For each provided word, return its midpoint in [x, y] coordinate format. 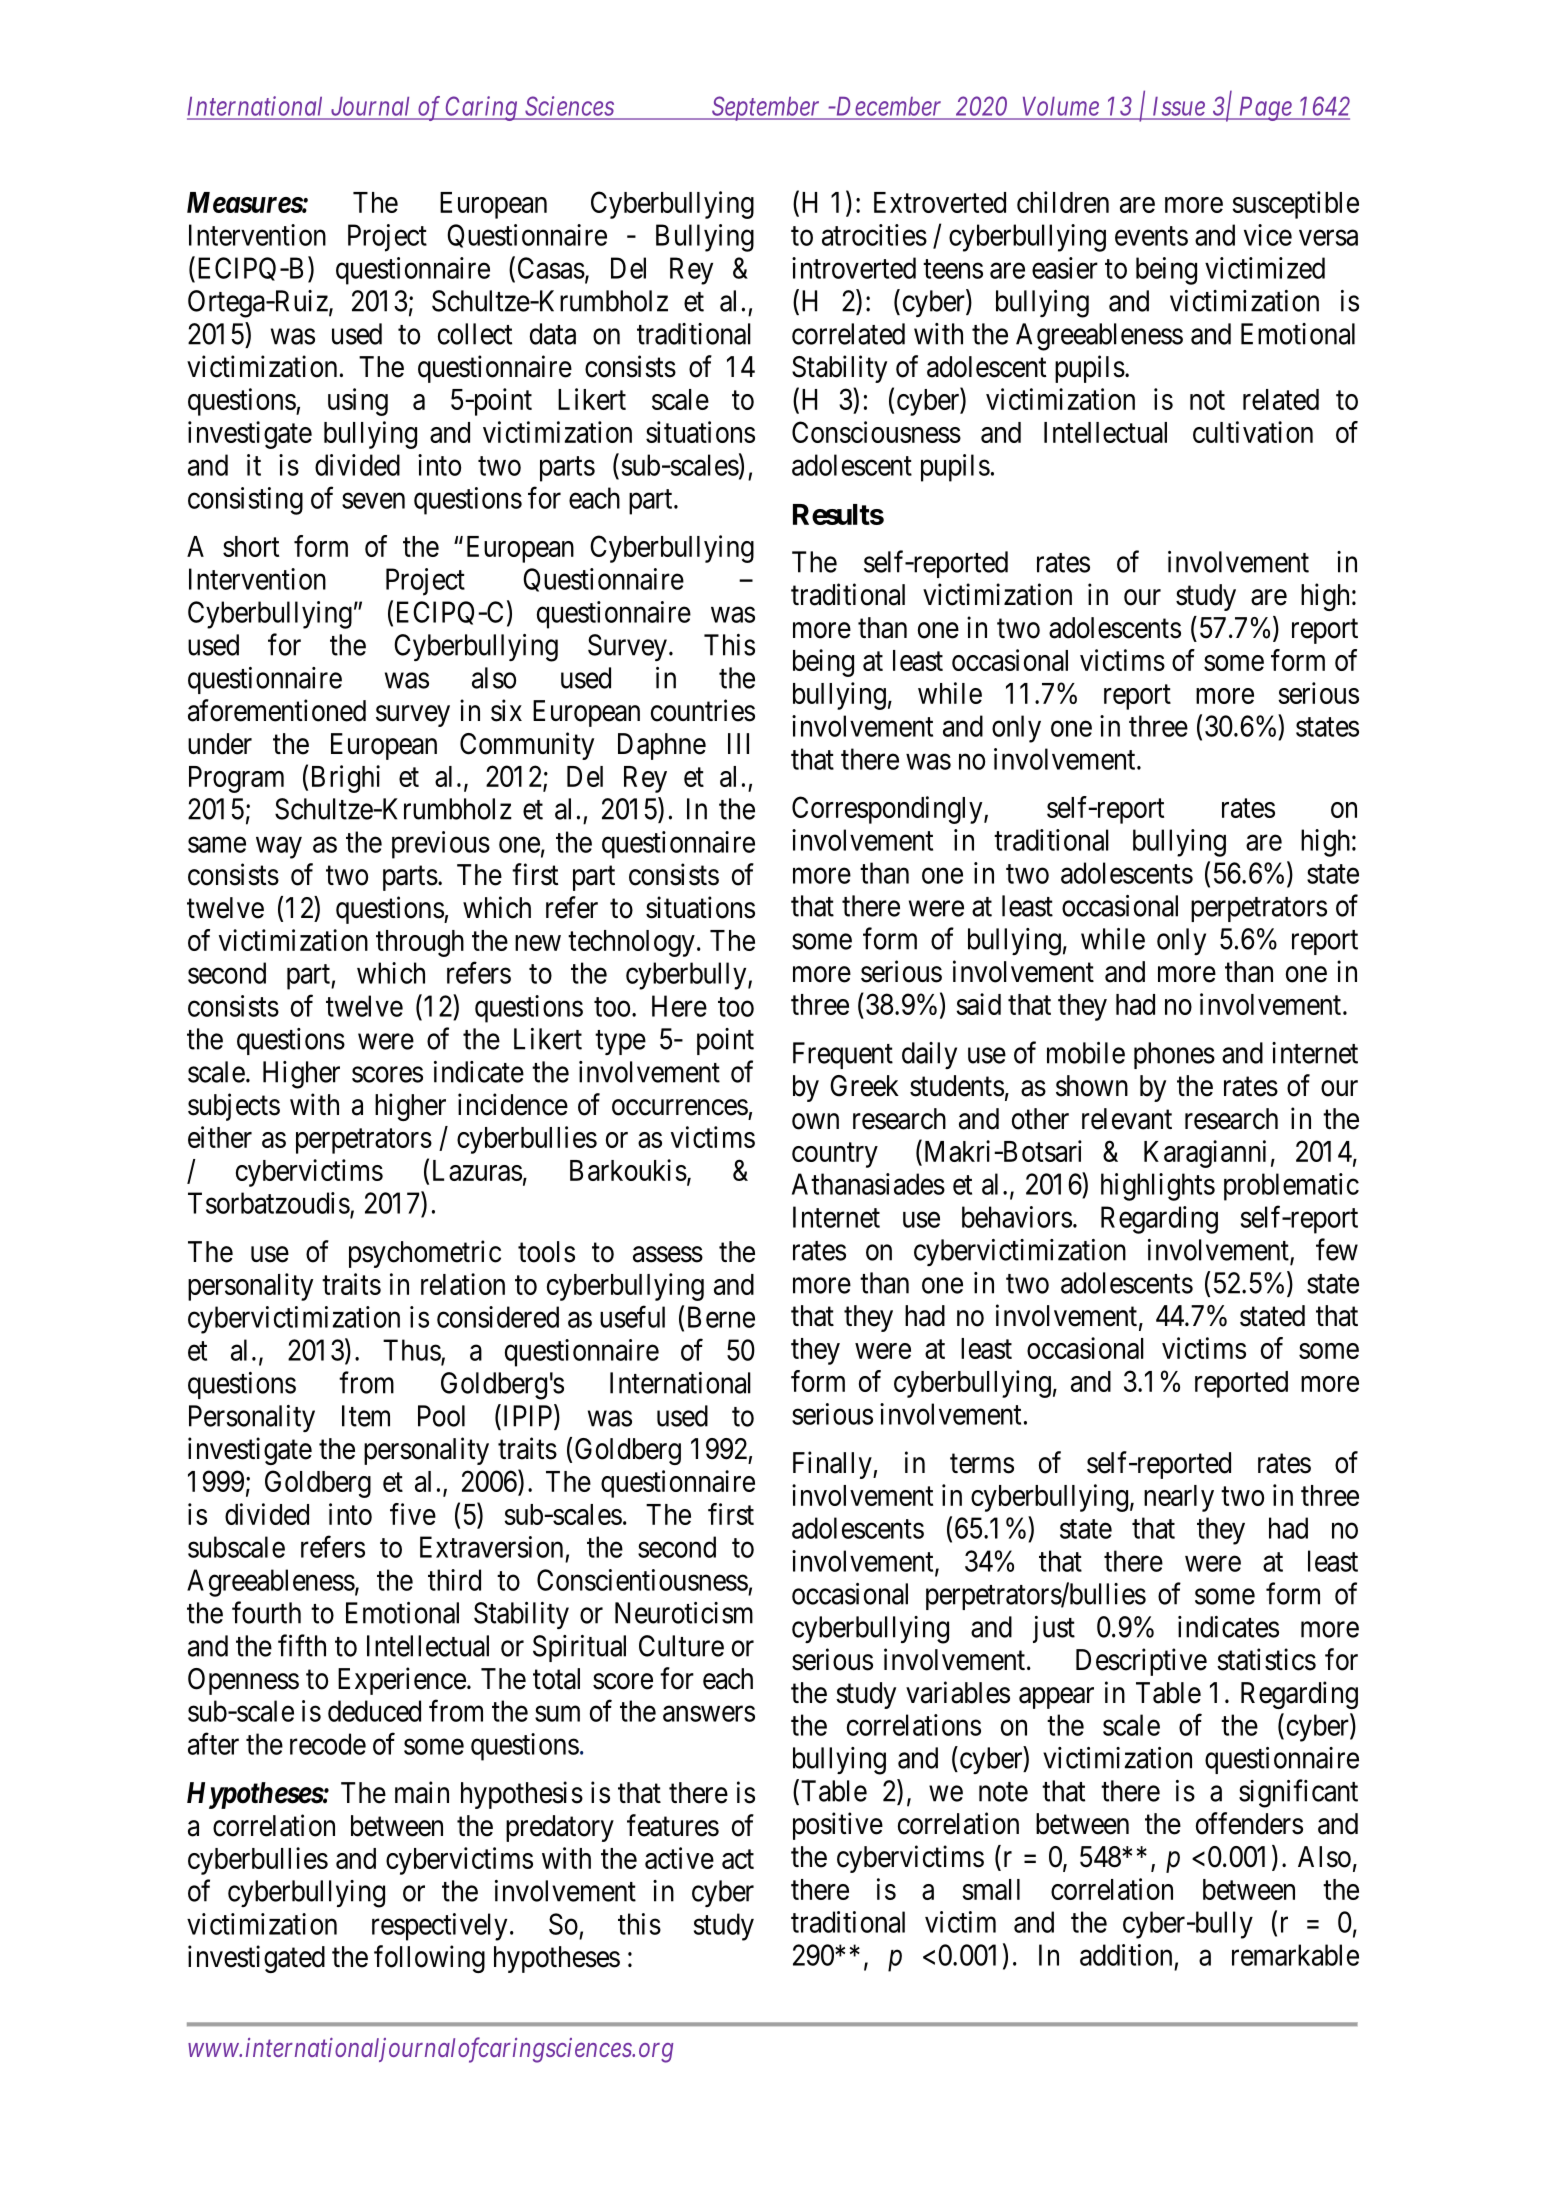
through [420, 943]
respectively [439, 1927]
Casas [551, 268]
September [766, 108]
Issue [1179, 106]
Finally [833, 1465]
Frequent [843, 1055]
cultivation [1253, 432]
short [251, 546]
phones [1174, 1055]
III [738, 743]
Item [366, 1416]
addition [1126, 1955]
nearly [1179, 1498]
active [679, 1858]
